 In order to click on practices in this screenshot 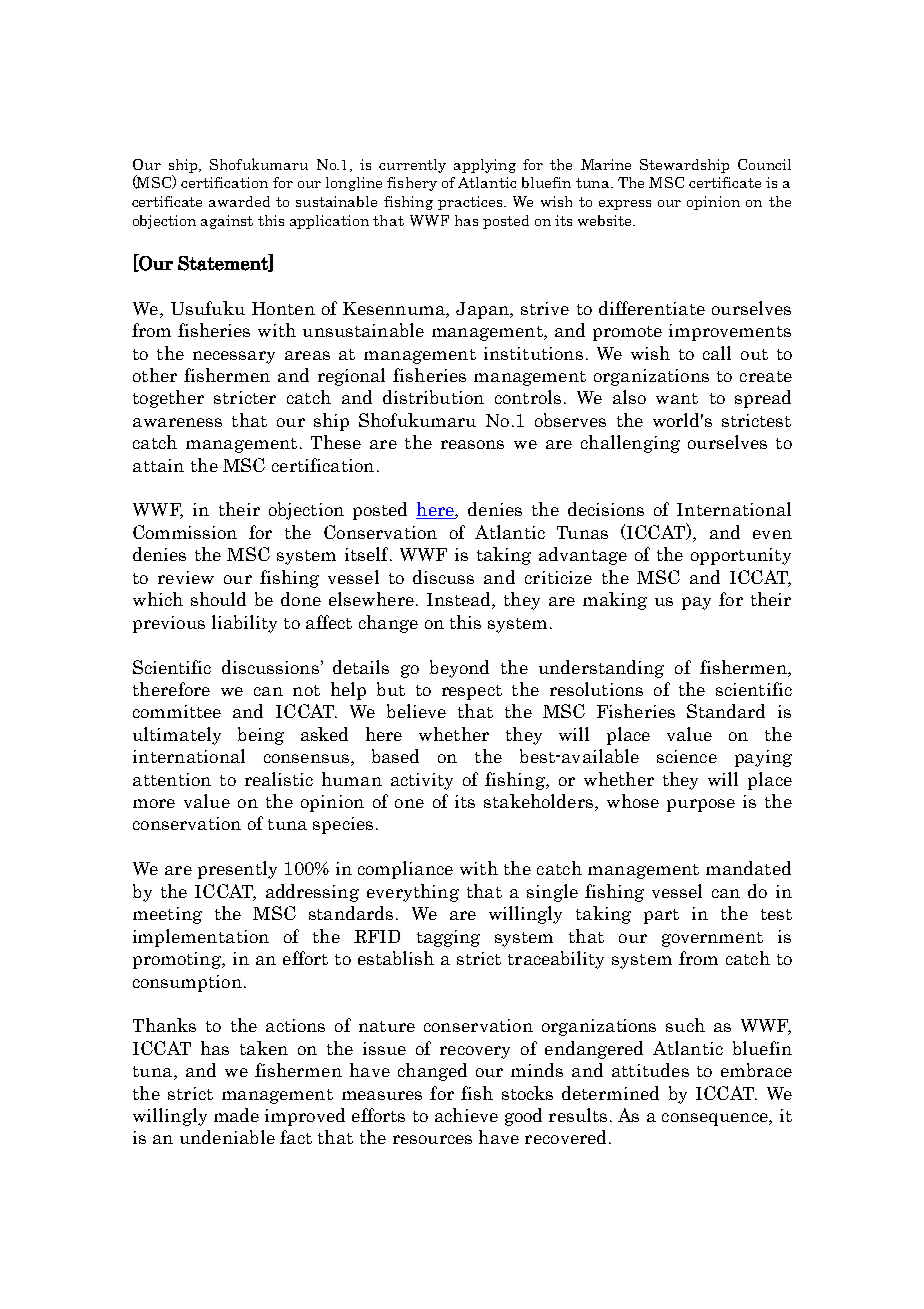, I will do `click(471, 203)`.
